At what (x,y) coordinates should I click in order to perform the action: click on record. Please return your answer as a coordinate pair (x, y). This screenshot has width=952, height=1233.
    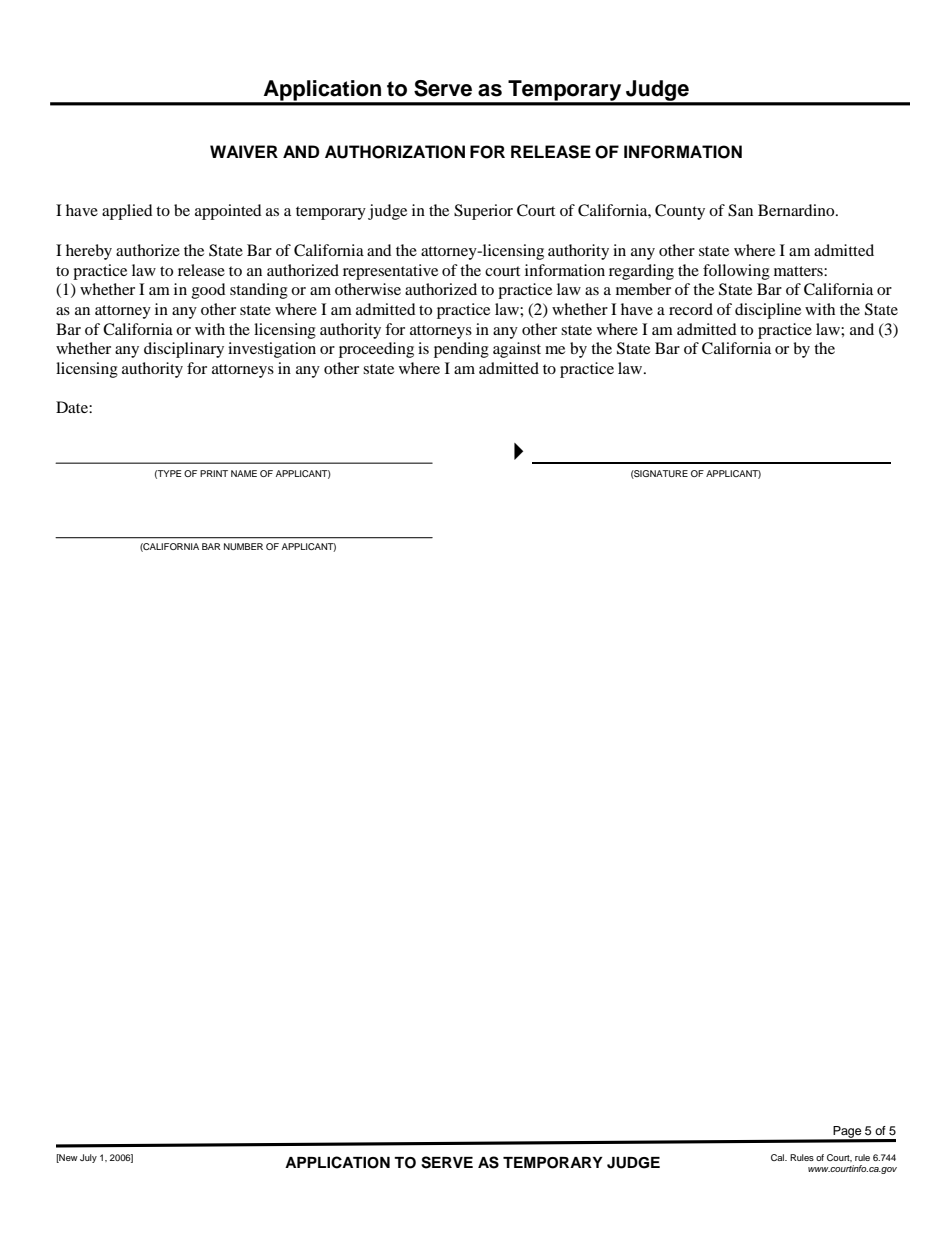
    Looking at the image, I should click on (691, 309).
